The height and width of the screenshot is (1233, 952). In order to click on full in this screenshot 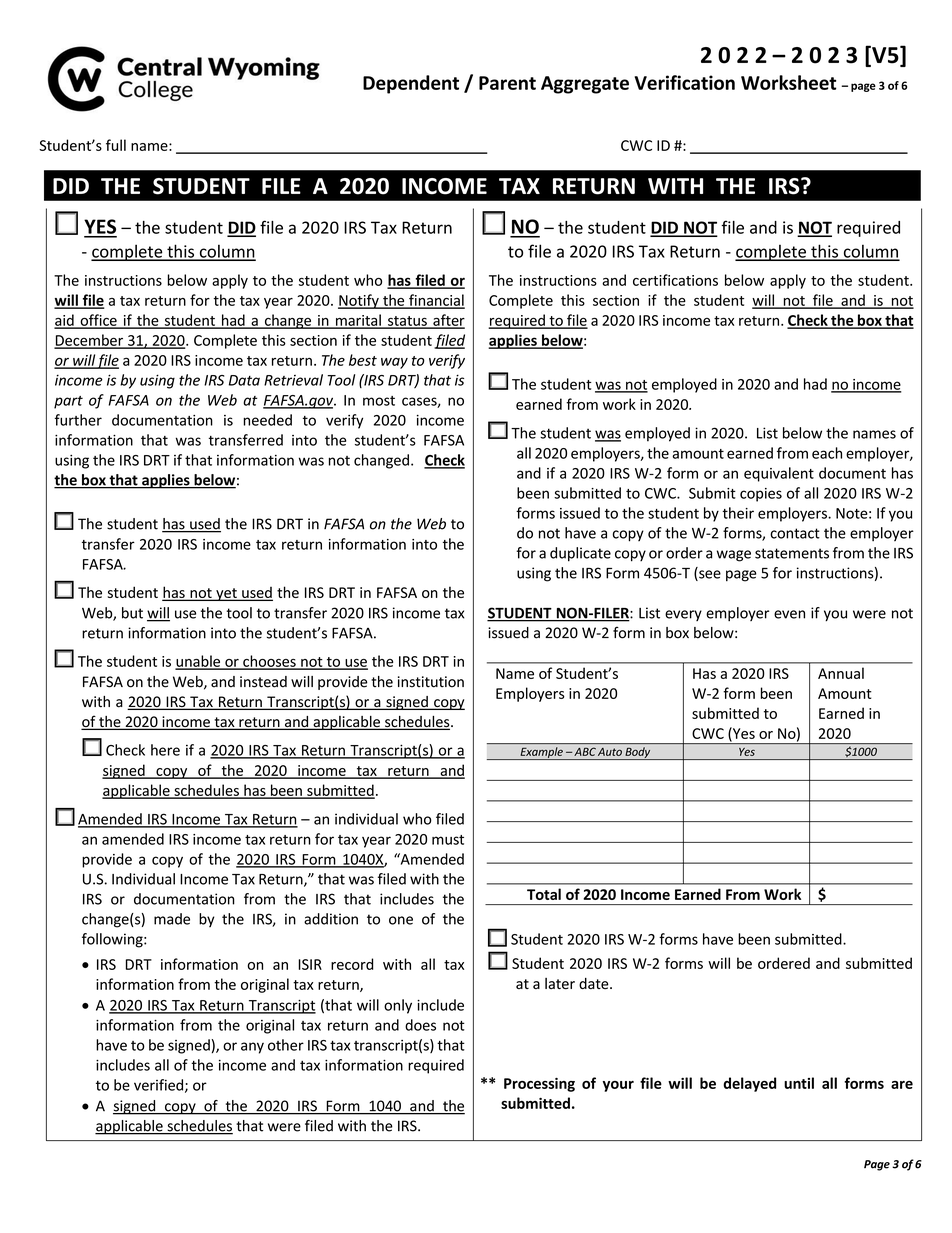, I will do `click(116, 145)`.
